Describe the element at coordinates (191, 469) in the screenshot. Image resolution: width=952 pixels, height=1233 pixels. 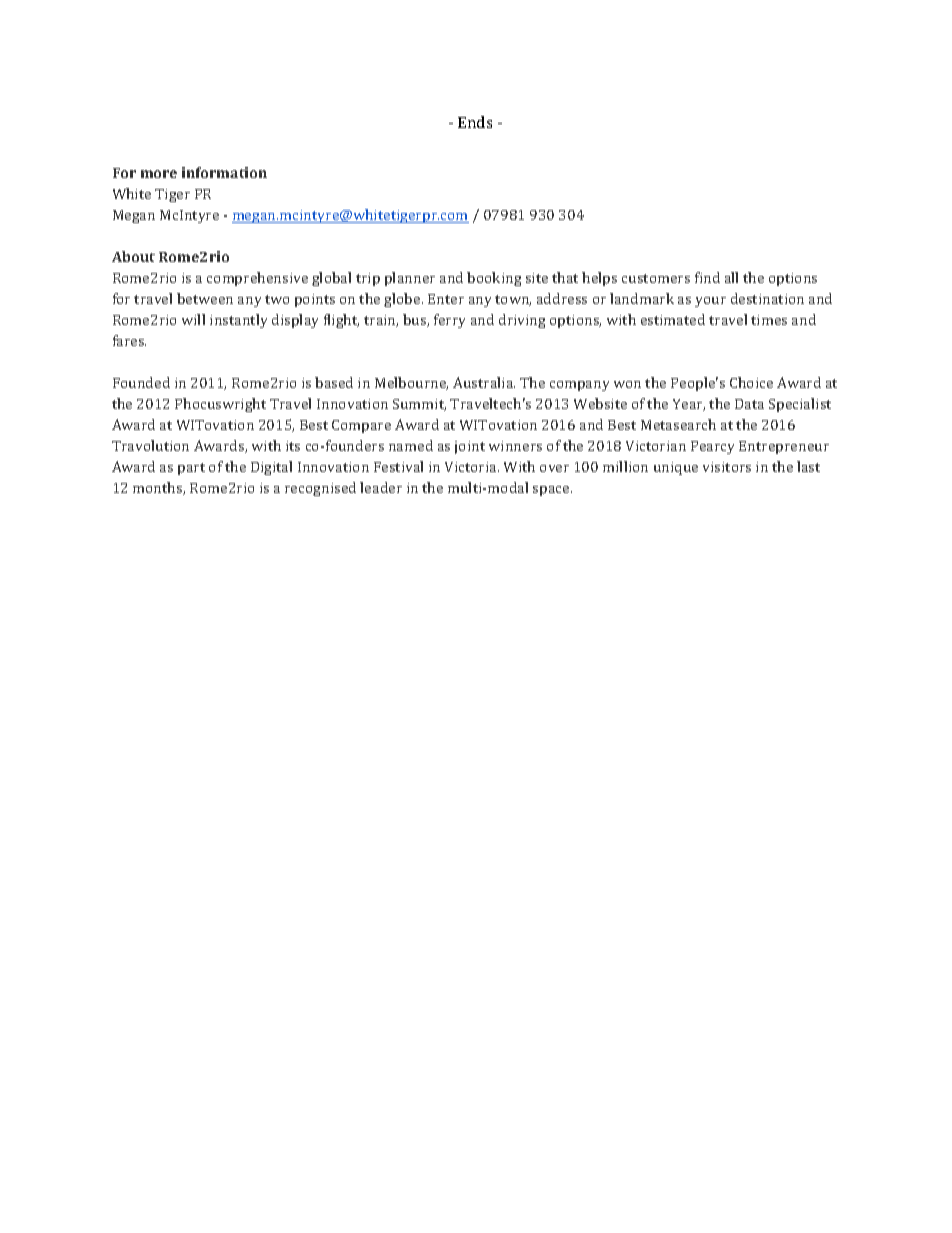
I see `part` at that location.
